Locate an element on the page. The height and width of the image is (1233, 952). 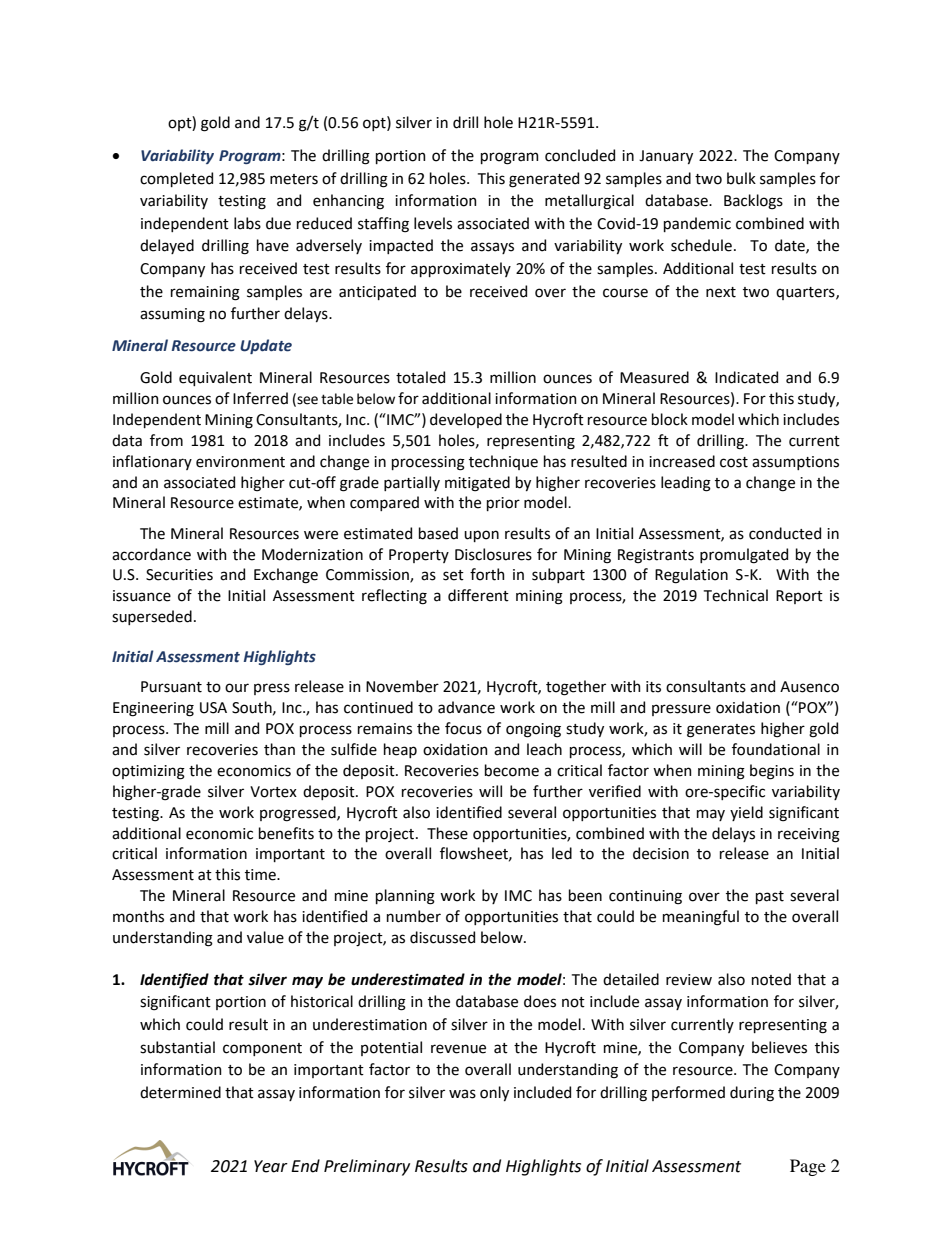
levels is located at coordinates (433, 223).
